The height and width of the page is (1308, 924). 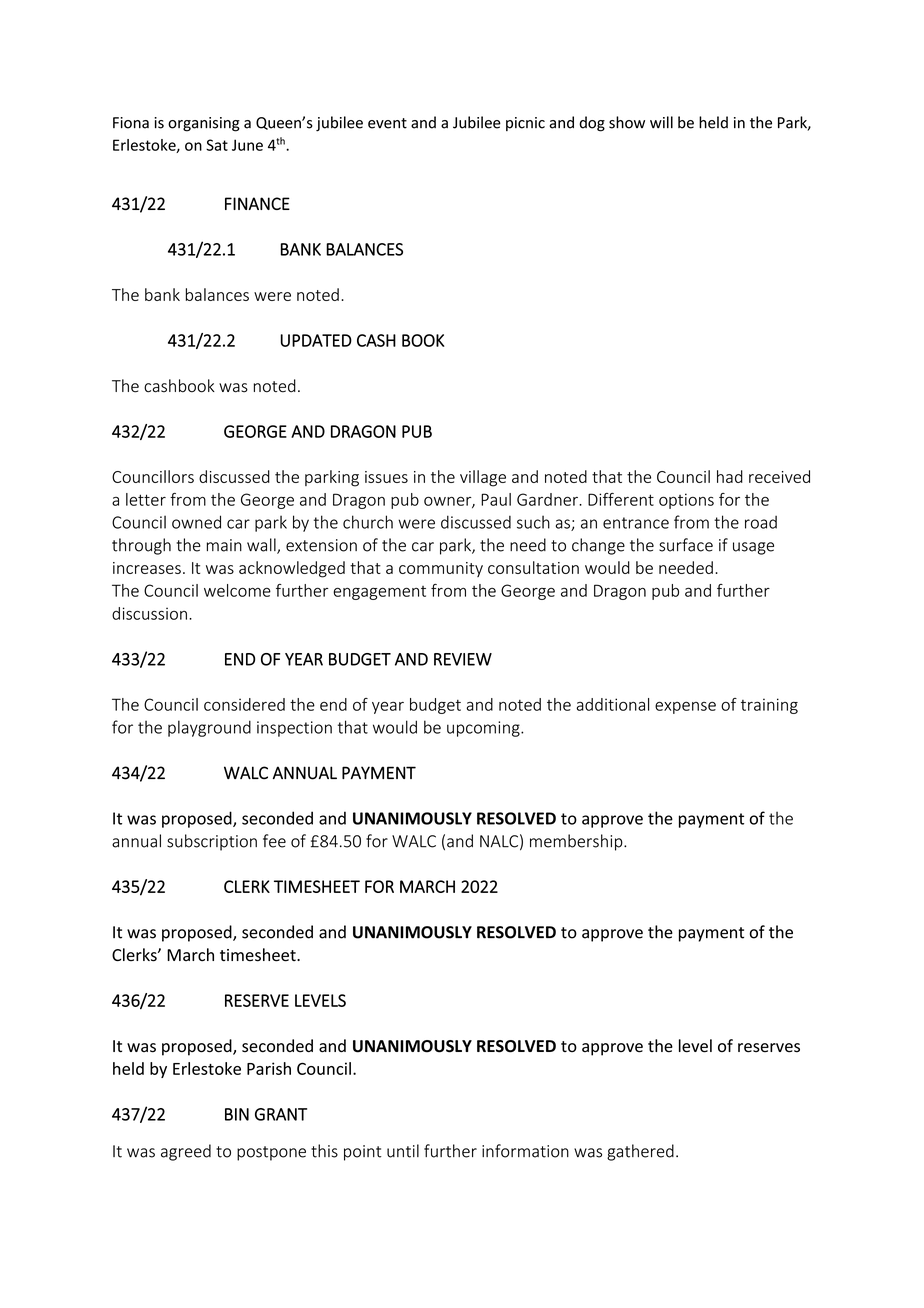 I want to click on will, so click(x=661, y=122).
